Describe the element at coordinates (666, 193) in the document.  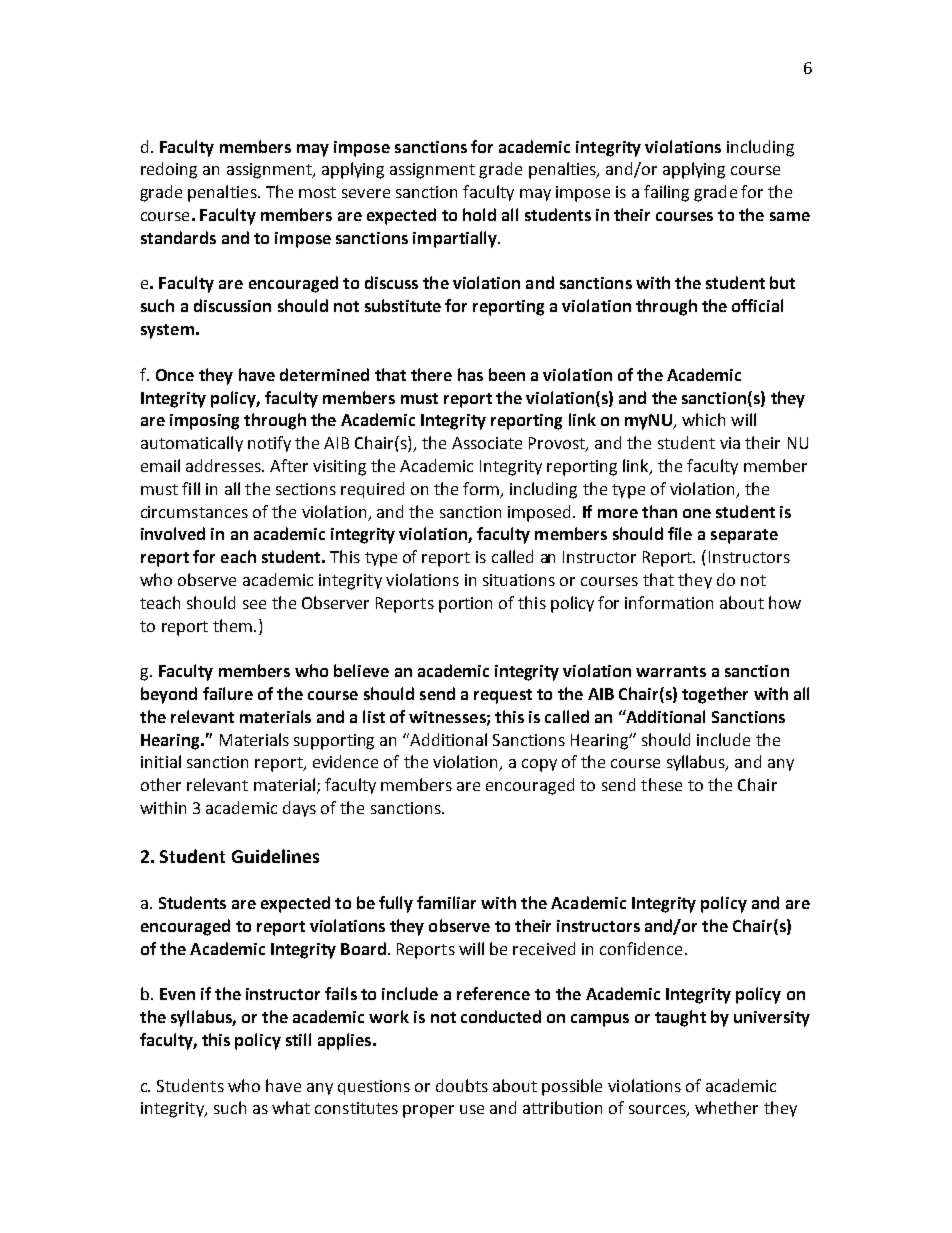
I see `failing` at that location.
